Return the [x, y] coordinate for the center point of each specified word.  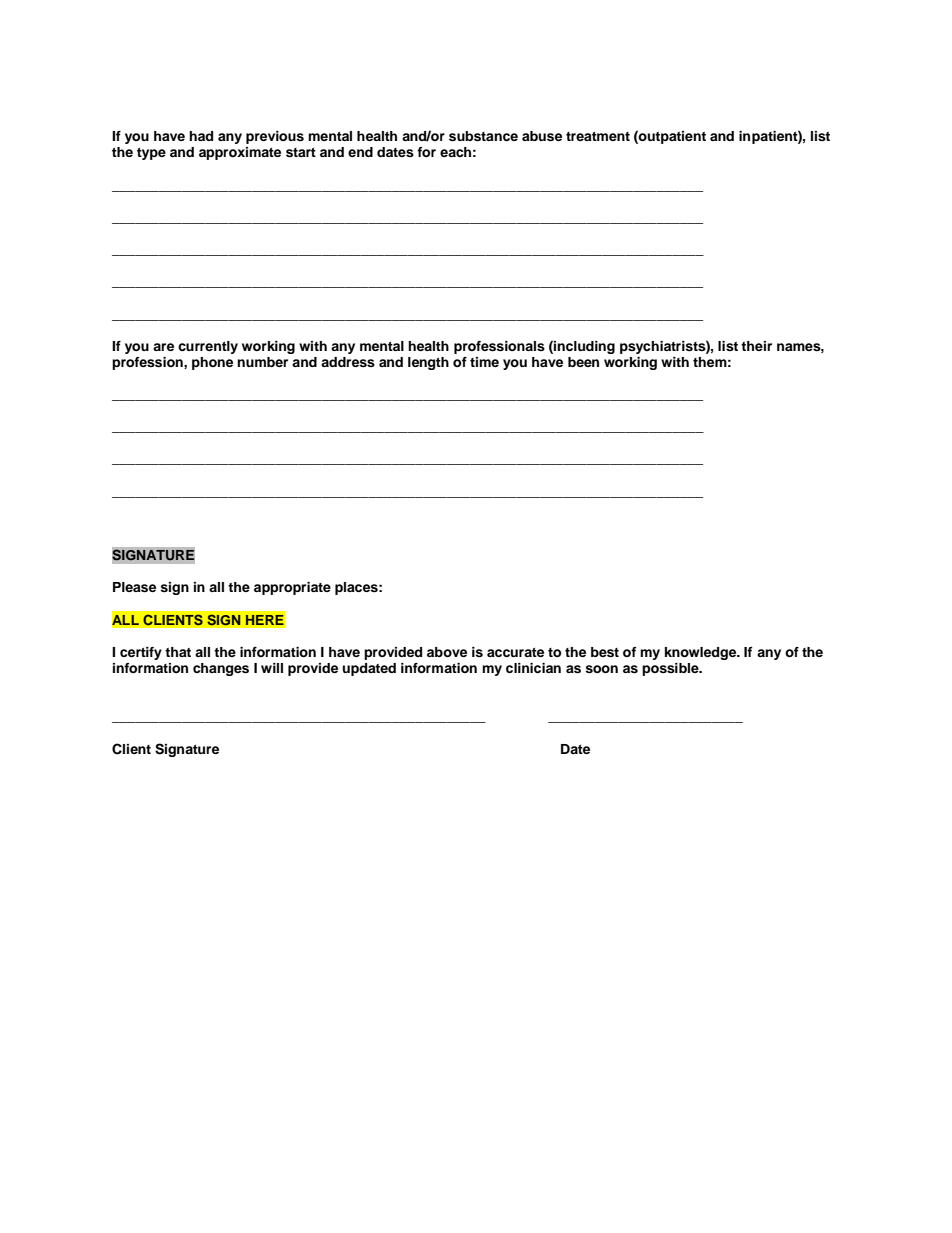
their [756, 346]
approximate [240, 153]
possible [671, 669]
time [484, 362]
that [178, 652]
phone [212, 363]
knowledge [702, 653]
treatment [598, 136]
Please [134, 587]
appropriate [292, 588]
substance [483, 136]
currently [208, 347]
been [583, 362]
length [428, 363]
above [447, 652]
